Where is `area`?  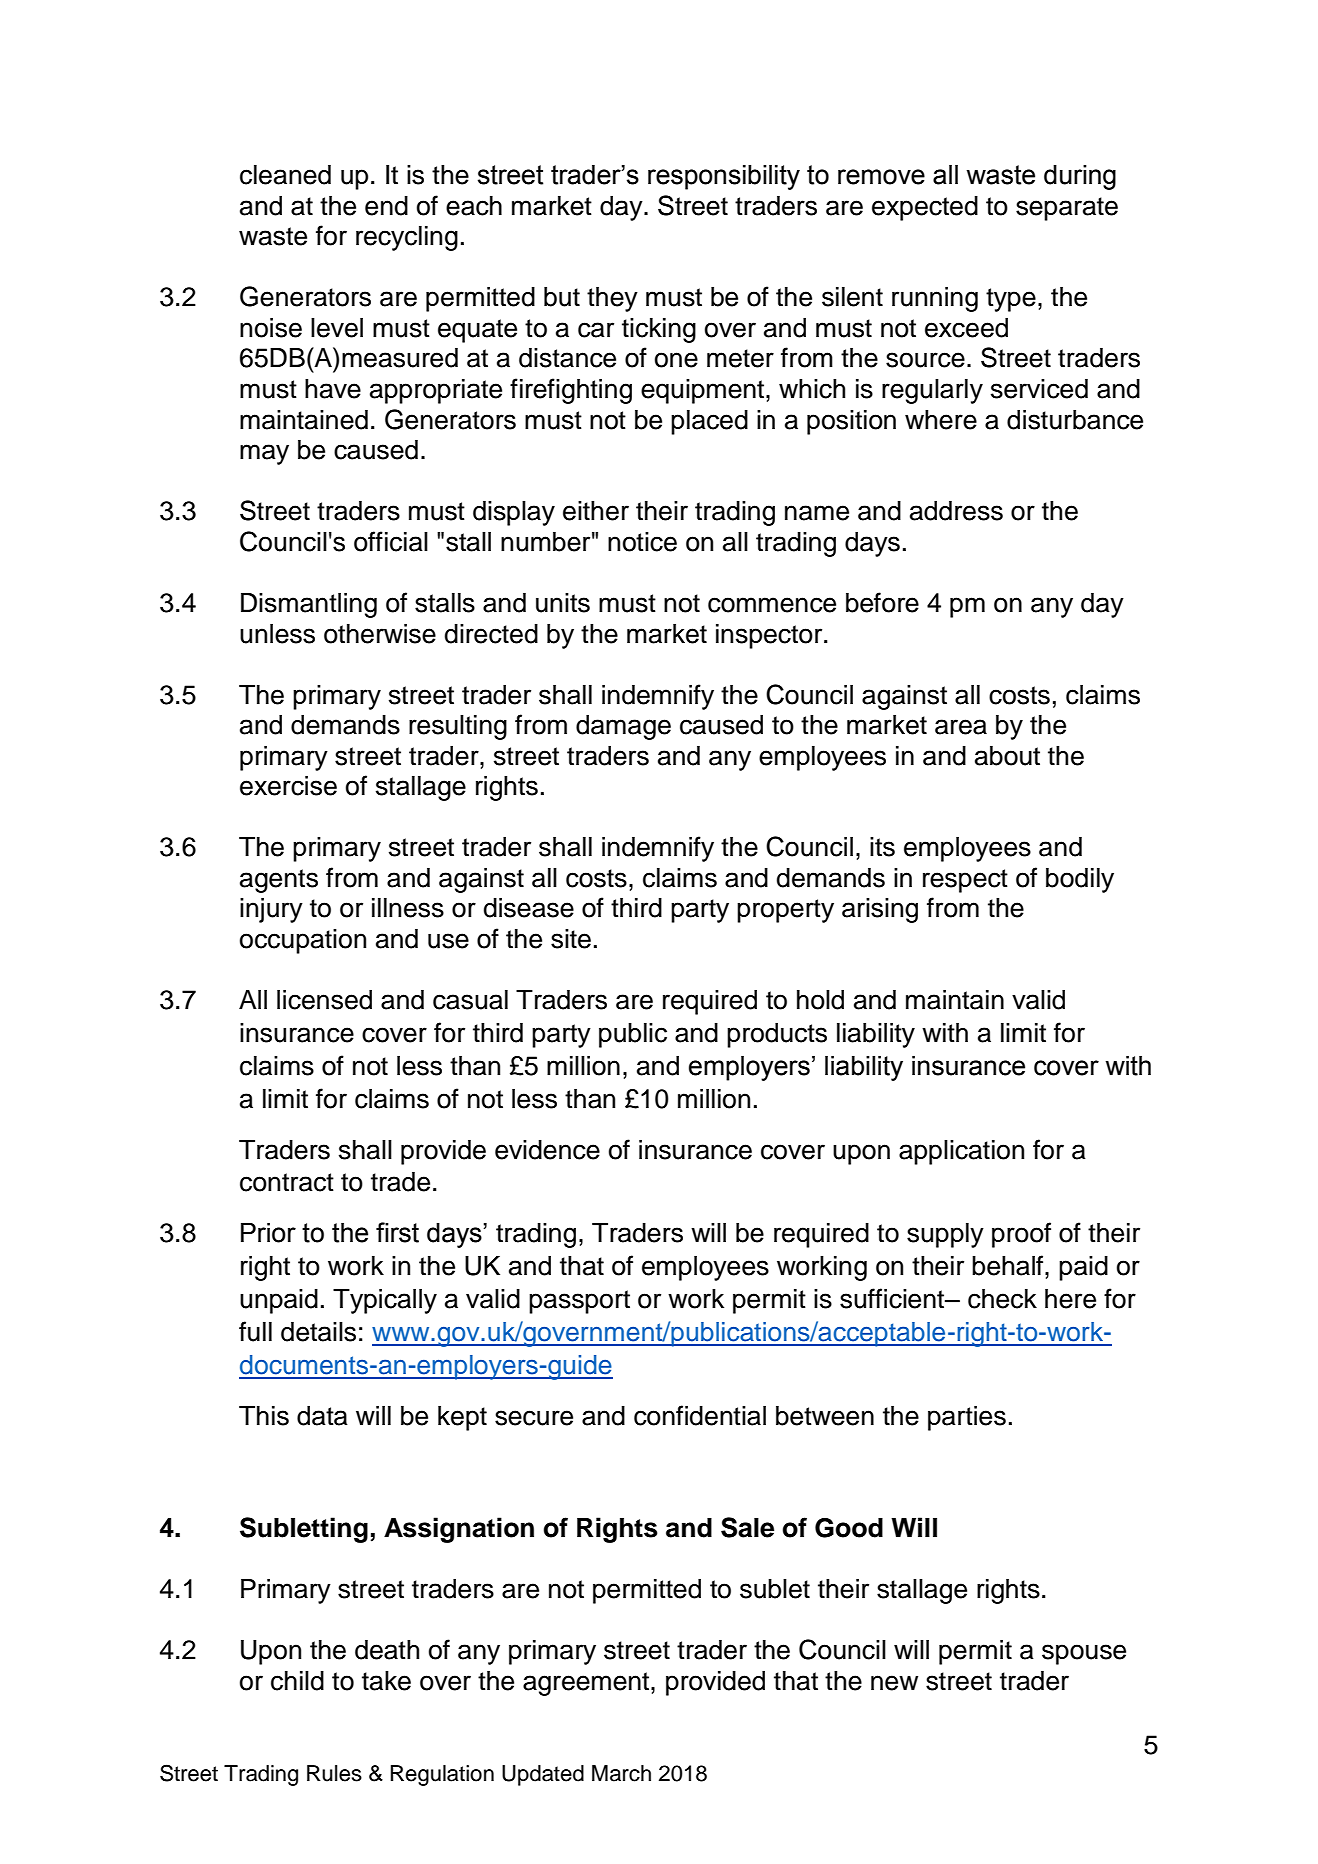
area is located at coordinates (961, 727).
